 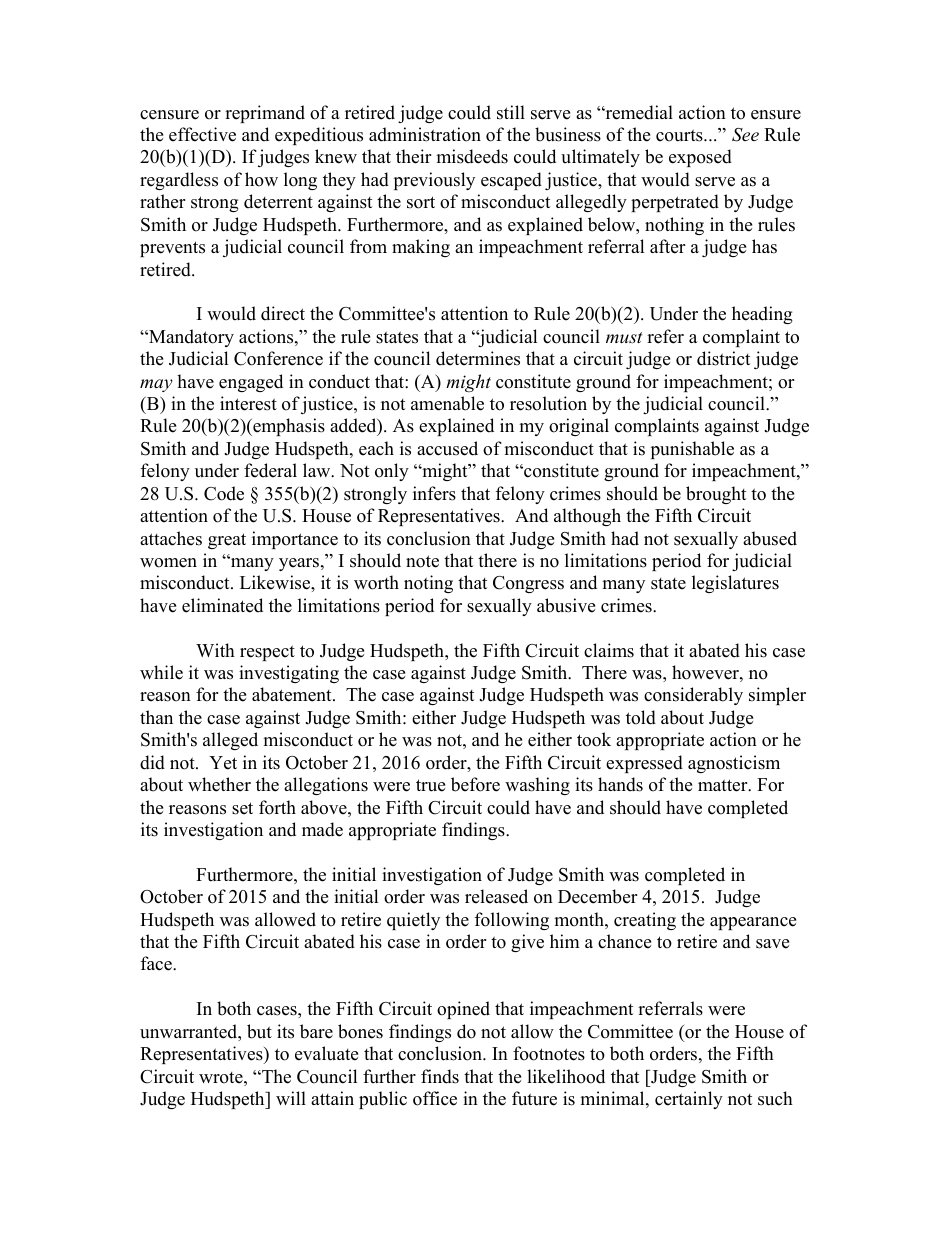 What do you see at coordinates (242, 808) in the screenshot?
I see `set` at bounding box center [242, 808].
